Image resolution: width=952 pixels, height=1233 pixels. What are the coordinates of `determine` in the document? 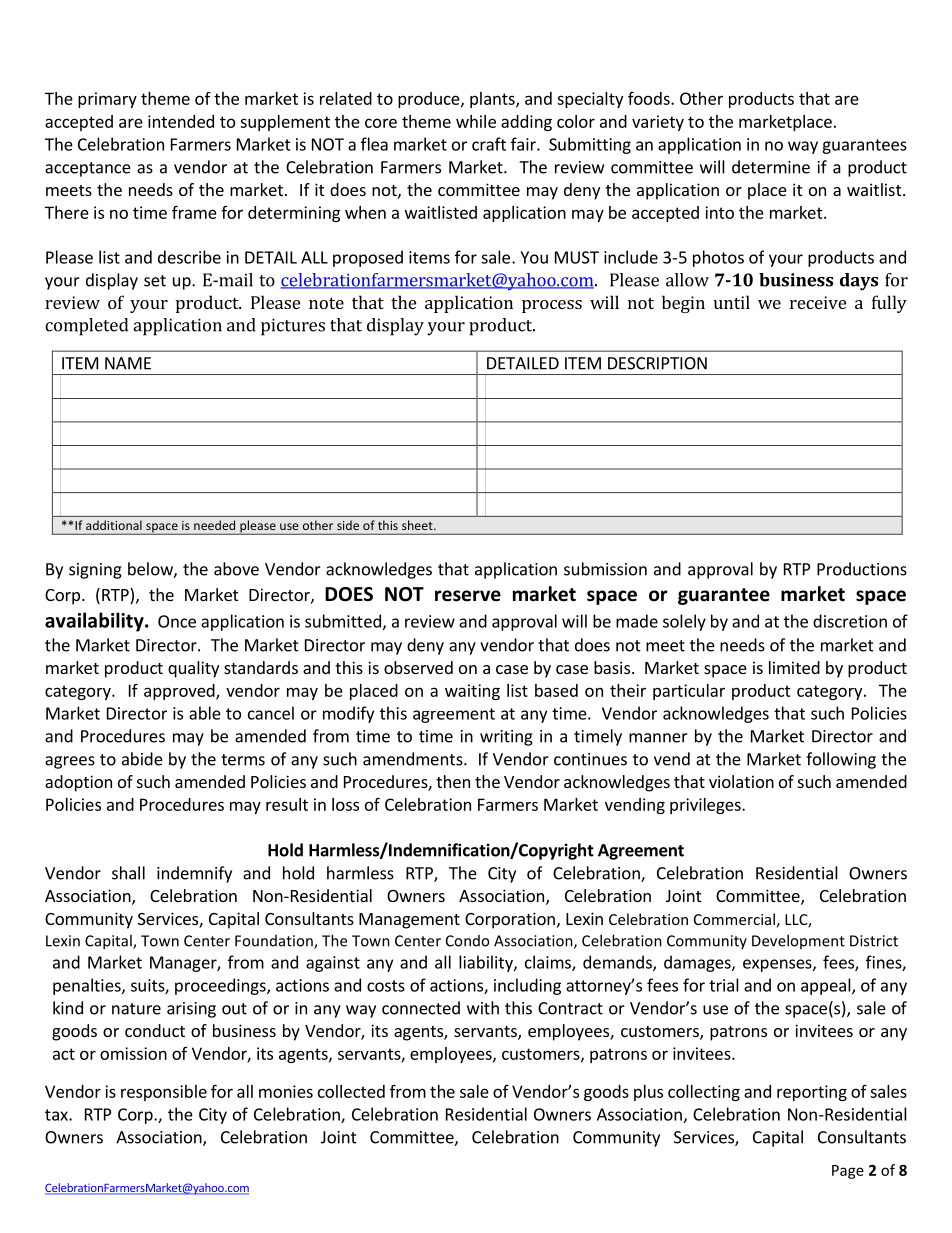 It's located at (771, 167).
